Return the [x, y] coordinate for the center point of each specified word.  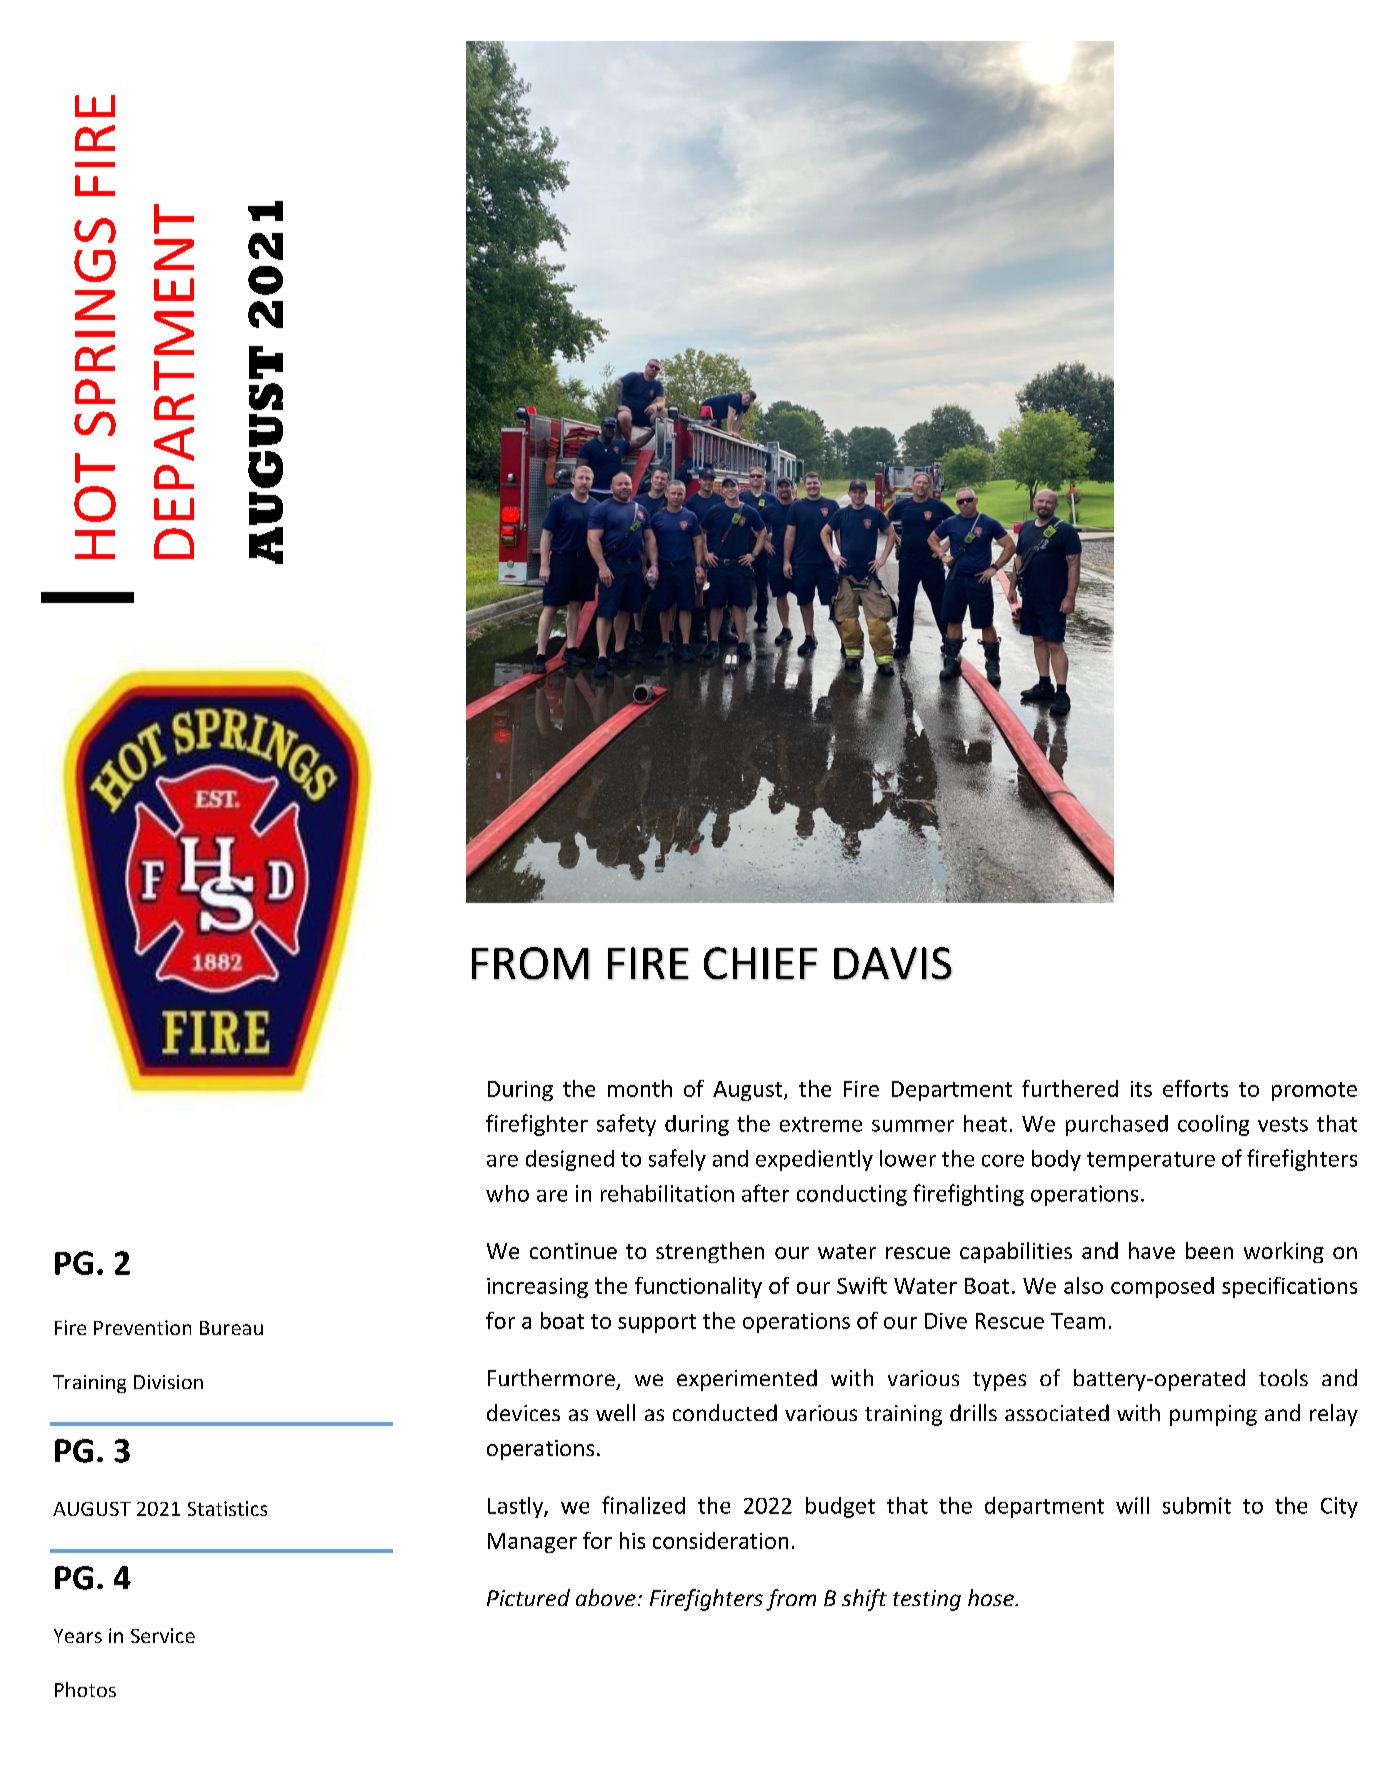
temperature [1151, 1161]
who [507, 1193]
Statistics [227, 1508]
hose [992, 1597]
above [606, 1597]
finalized [643, 1505]
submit [1197, 1505]
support [657, 1323]
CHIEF [760, 963]
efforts [1195, 1088]
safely [677, 1160]
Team [1078, 1321]
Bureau [231, 1328]
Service [163, 1635]
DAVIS [893, 963]
